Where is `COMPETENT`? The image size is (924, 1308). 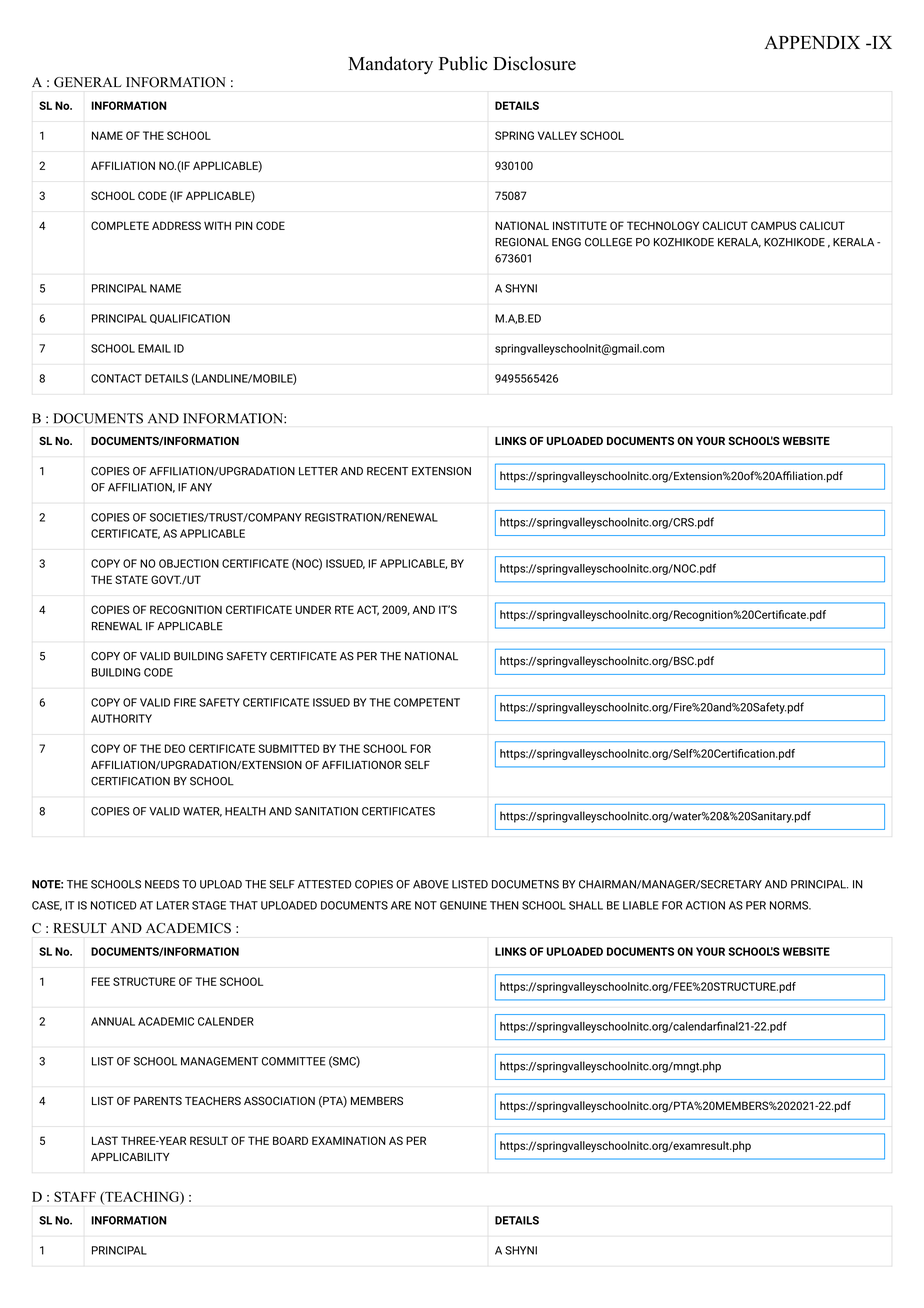 COMPETENT is located at coordinates (427, 702).
